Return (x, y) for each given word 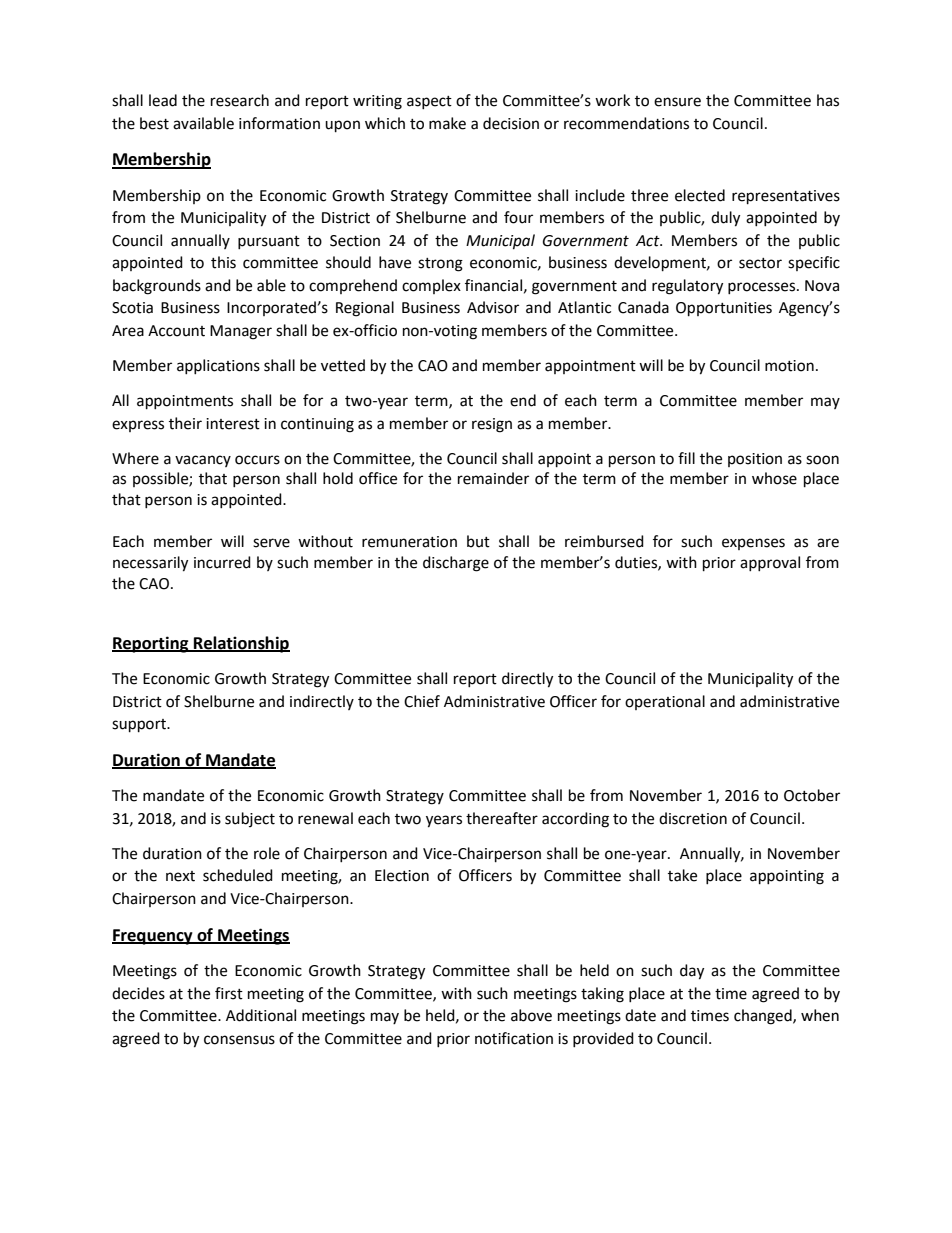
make (447, 123)
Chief (422, 701)
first (229, 993)
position (755, 460)
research (240, 100)
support (140, 726)
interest (233, 424)
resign (492, 425)
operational (665, 702)
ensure (677, 102)
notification (514, 1038)
